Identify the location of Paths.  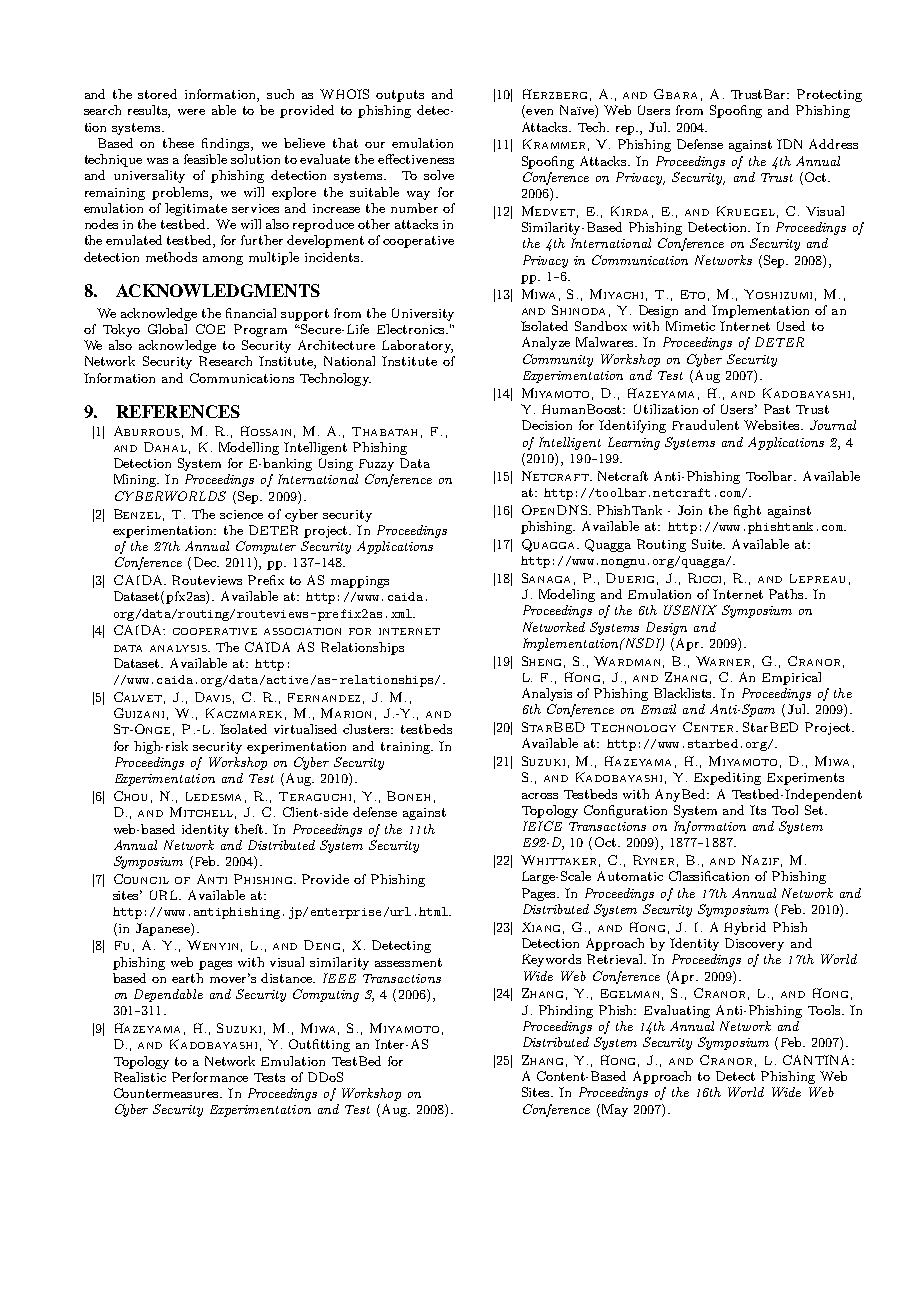
(788, 594).
